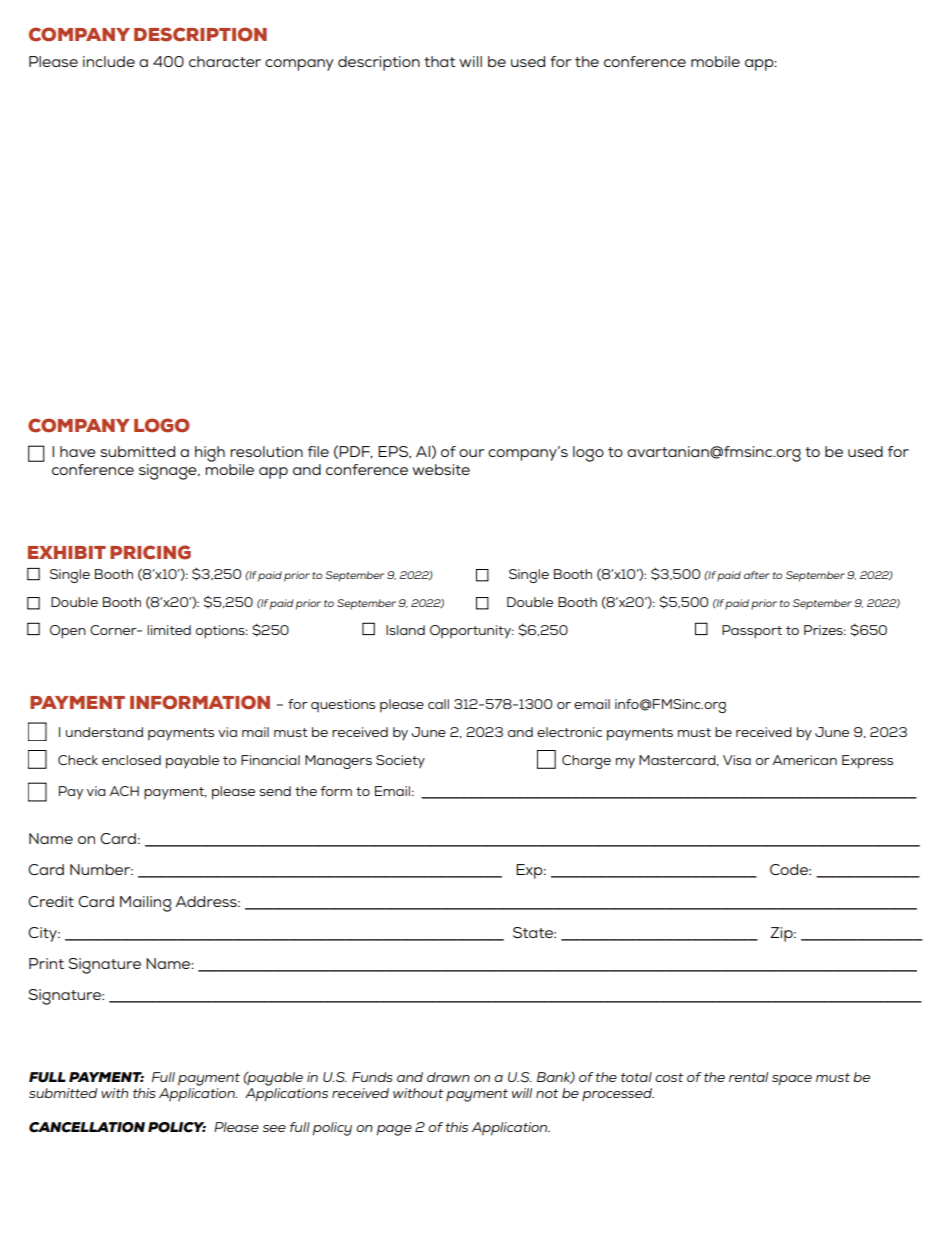 This image has height=1233, width=952. I want to click on after, so click(757, 575).
